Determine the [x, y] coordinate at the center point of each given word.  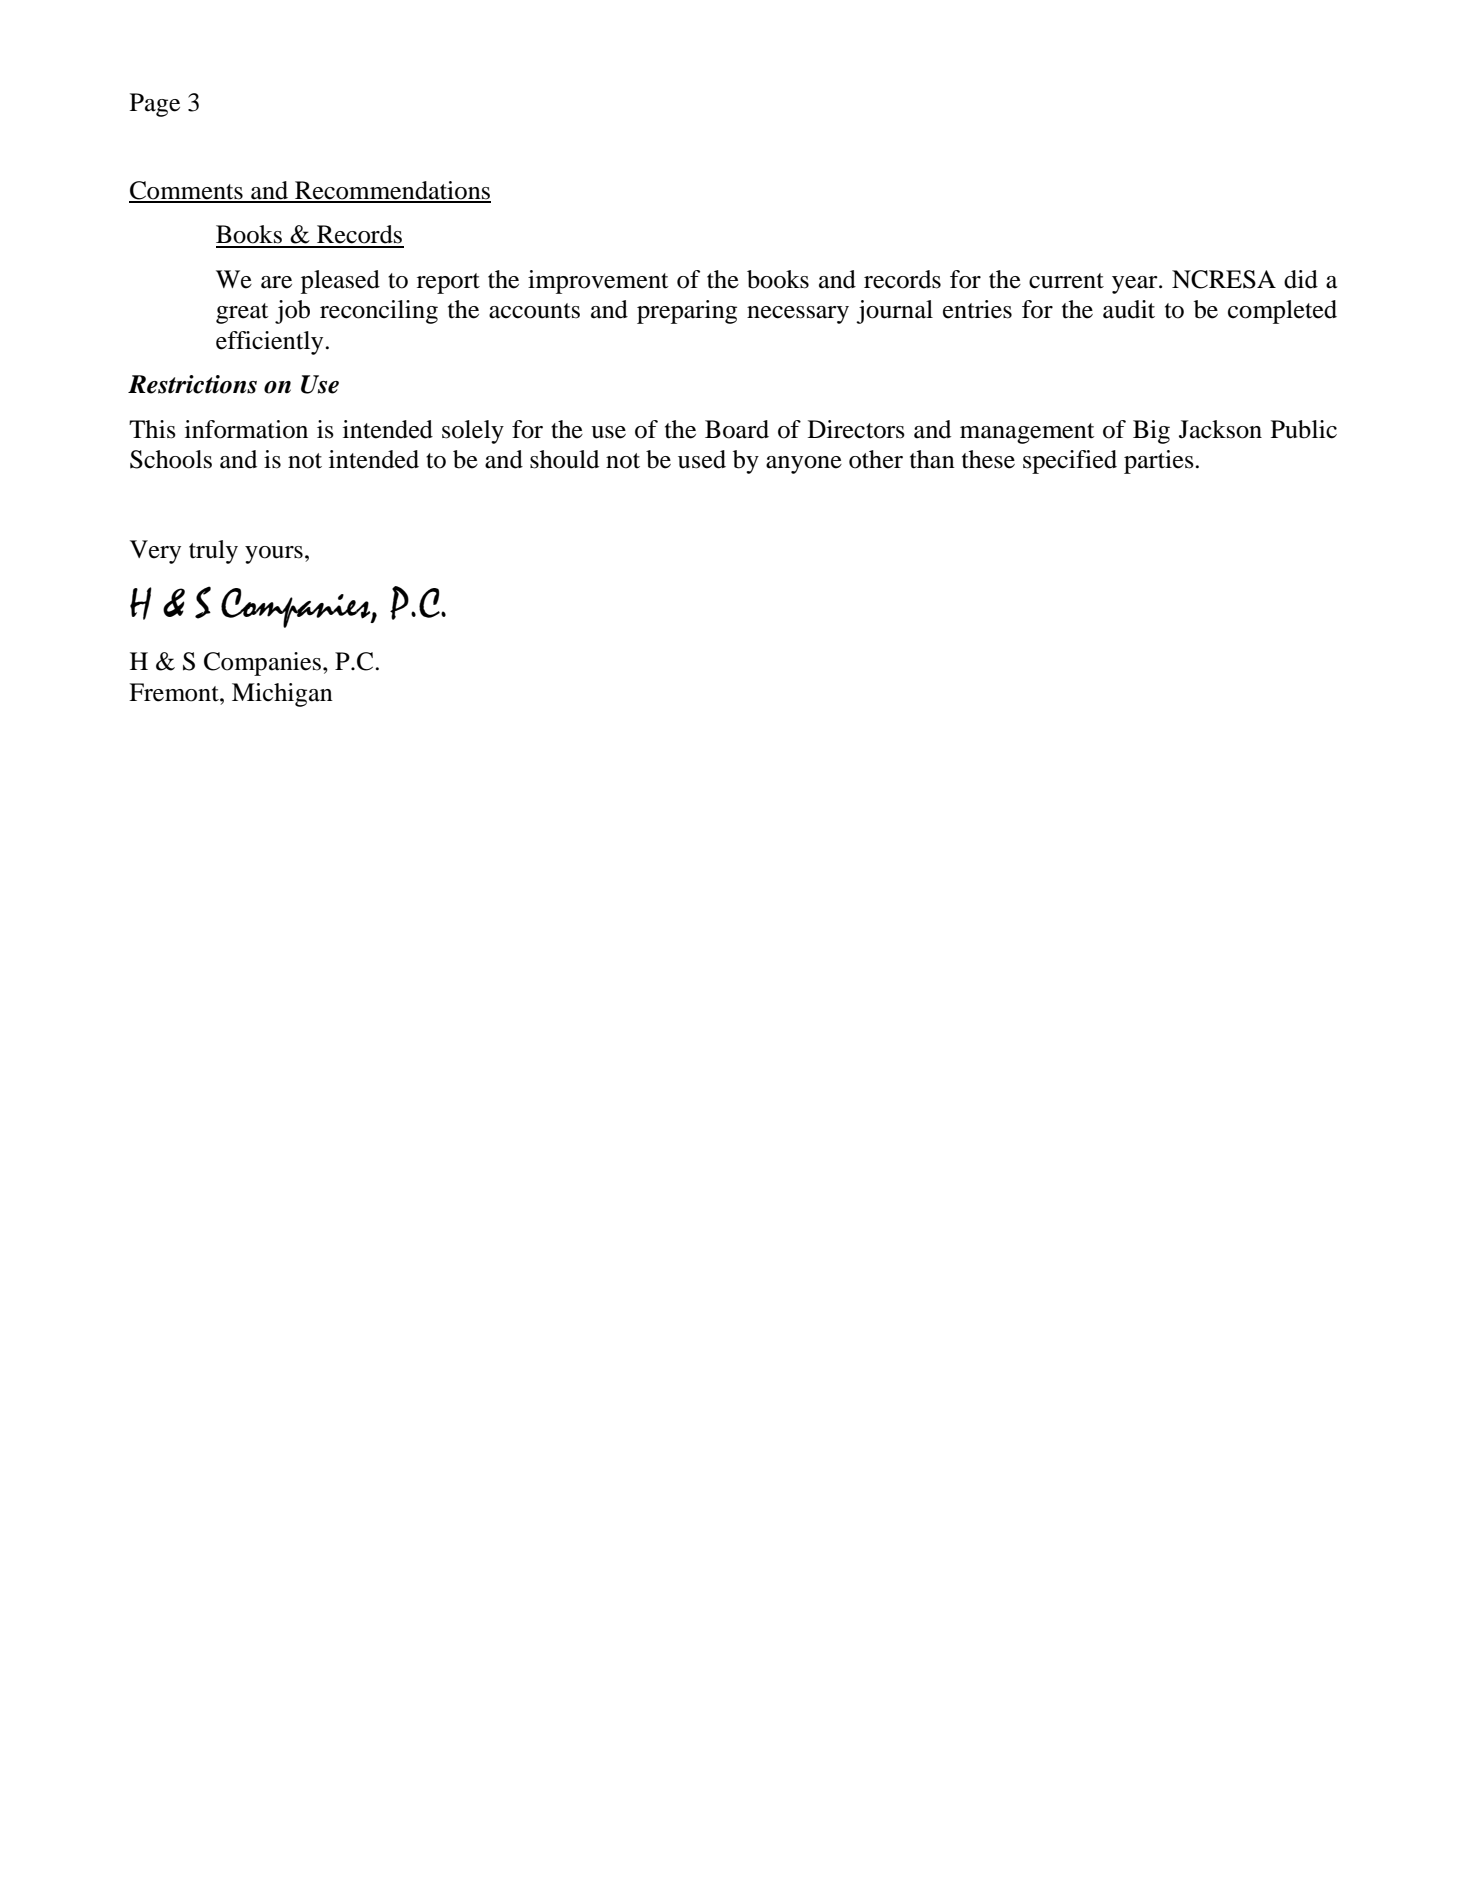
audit [1129, 309]
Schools [171, 459]
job [292, 312]
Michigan [282, 695]
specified [1070, 462]
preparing [687, 312]
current [1066, 281]
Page [155, 105]
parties [1160, 462]
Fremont [175, 692]
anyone [804, 465]
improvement [598, 282]
